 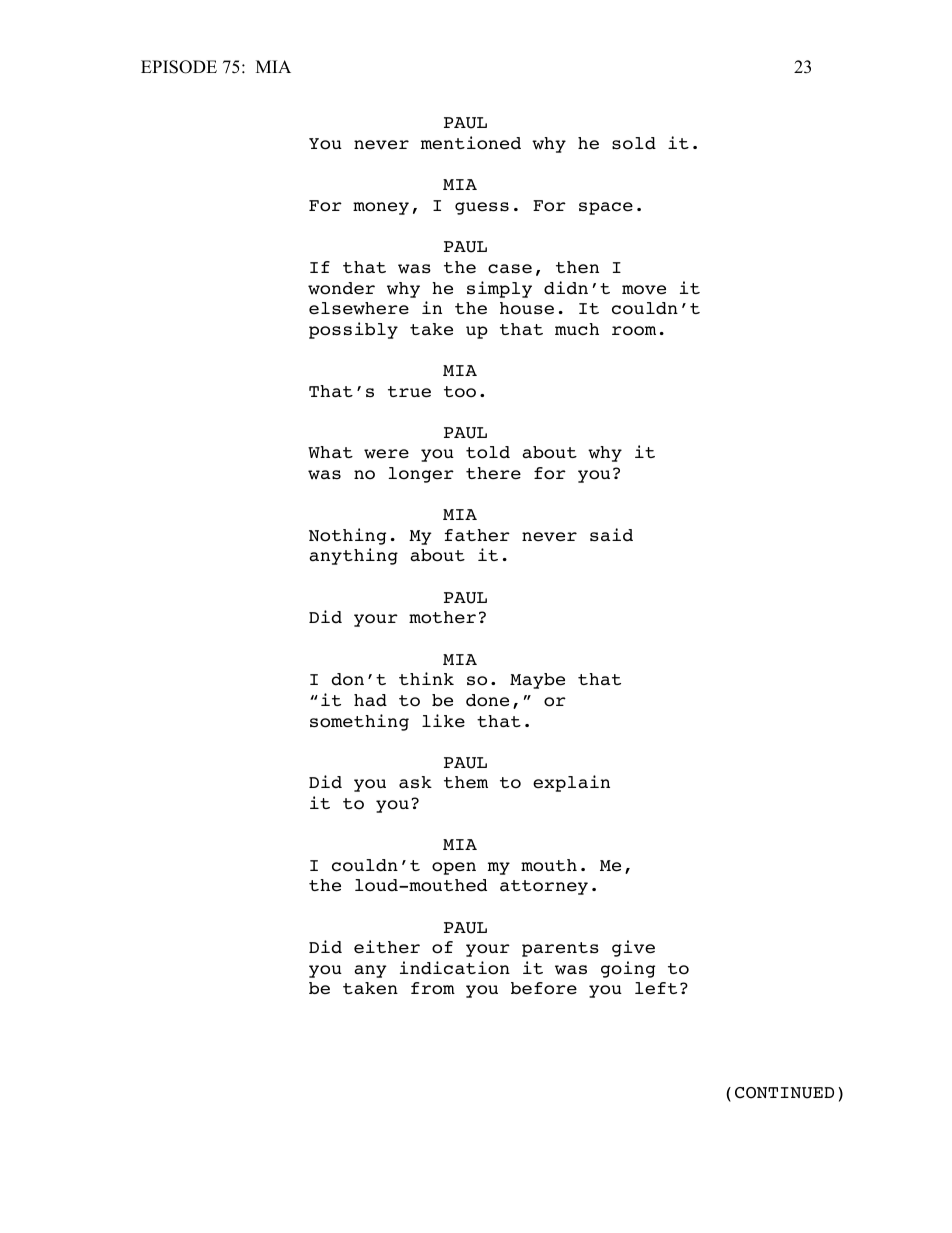 I want to click on mentioned, so click(x=471, y=143).
